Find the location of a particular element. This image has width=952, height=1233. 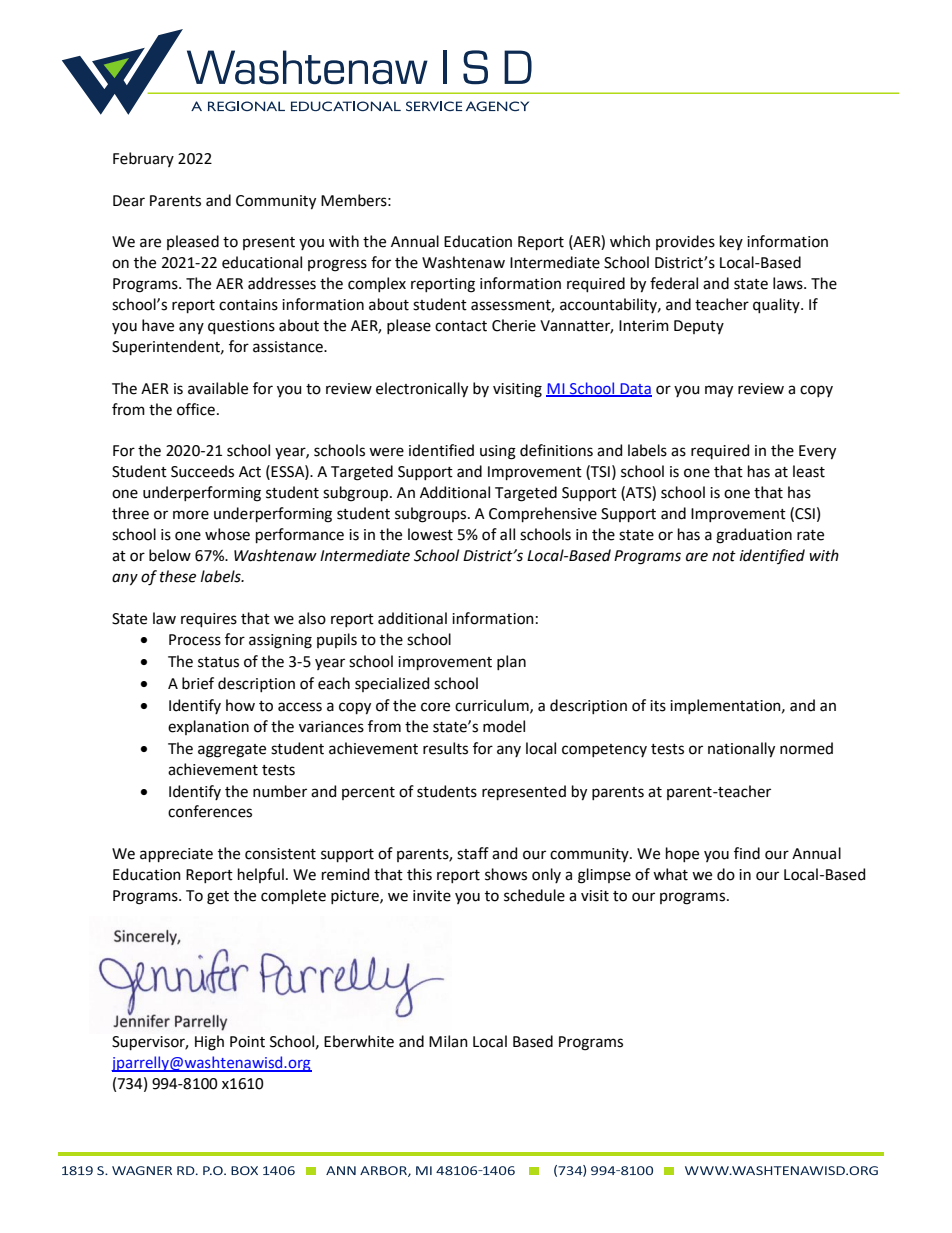

which is located at coordinates (630, 241).
